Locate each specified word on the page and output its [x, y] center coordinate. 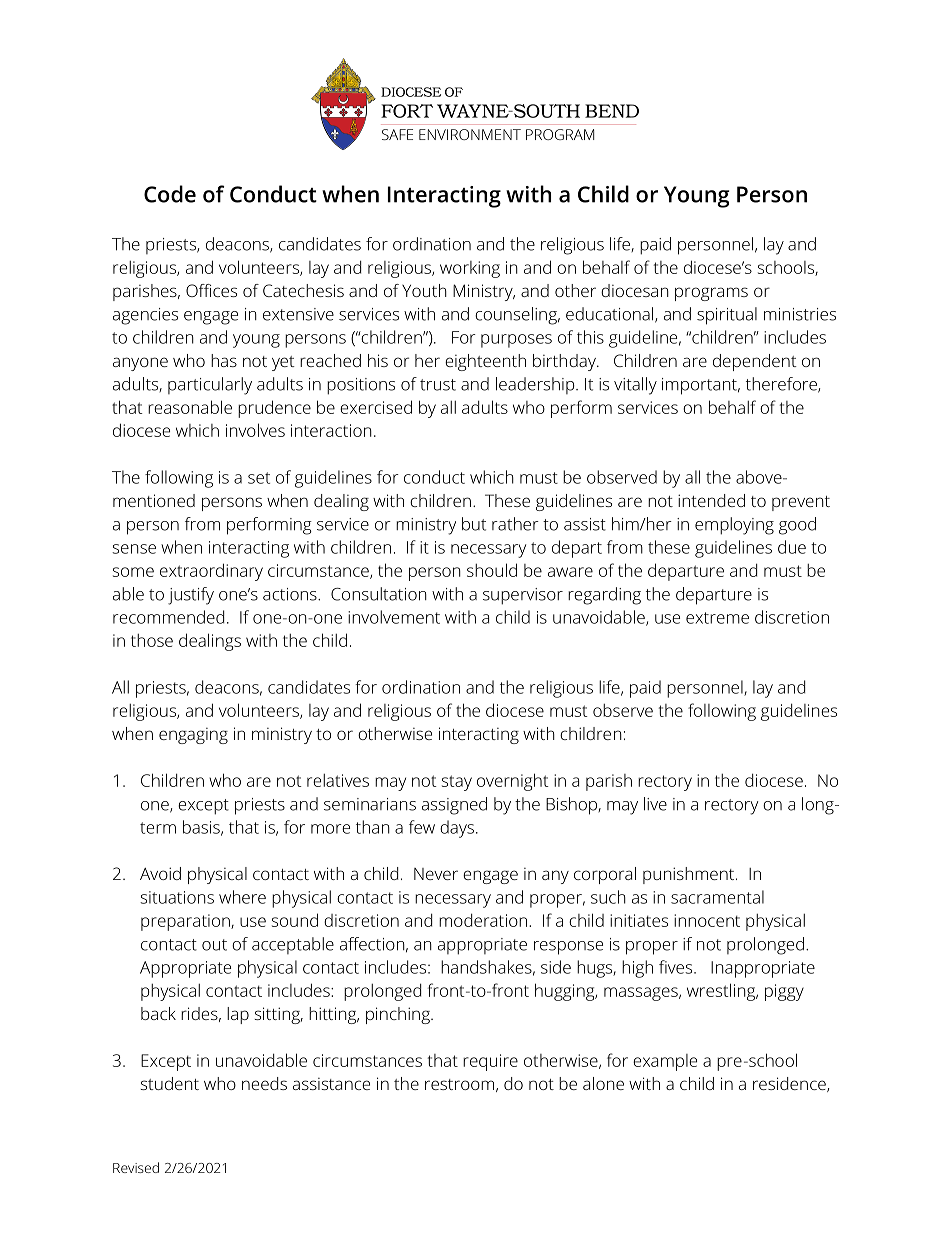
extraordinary [211, 572]
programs [711, 294]
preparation [186, 922]
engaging [193, 736]
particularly [210, 386]
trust [438, 385]
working [470, 269]
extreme [717, 618]
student [169, 1083]
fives [677, 967]
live [655, 804]
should [492, 570]
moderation [483, 920]
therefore [782, 385]
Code [170, 194]
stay [457, 783]
